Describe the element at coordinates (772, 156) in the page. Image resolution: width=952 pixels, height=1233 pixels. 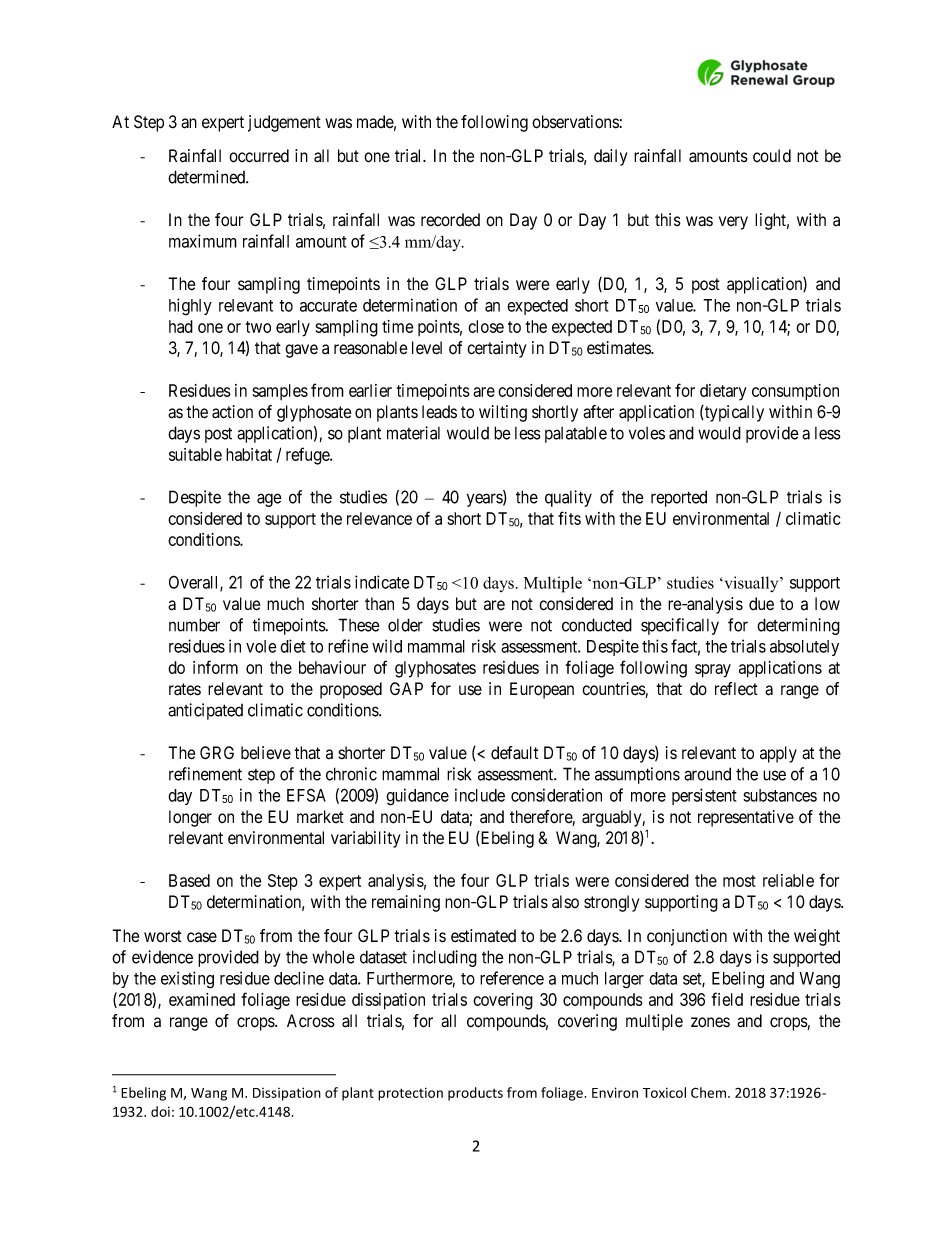
I see `could` at that location.
